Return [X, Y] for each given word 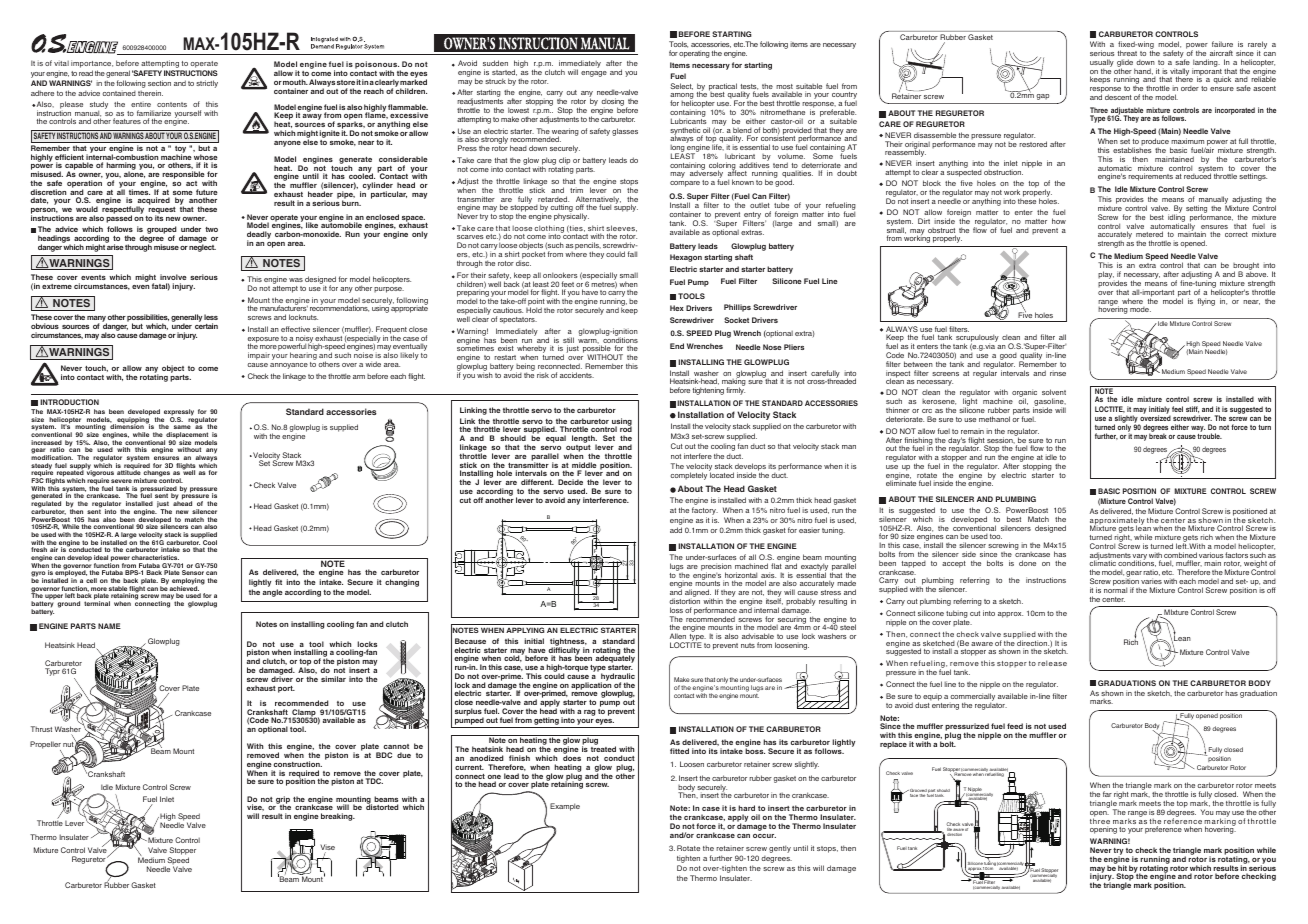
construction [298, 764]
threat [1127, 53]
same [182, 427]
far [1107, 794]
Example [565, 807]
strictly [207, 84]
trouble [1209, 436]
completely [689, 476]
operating [694, 54]
